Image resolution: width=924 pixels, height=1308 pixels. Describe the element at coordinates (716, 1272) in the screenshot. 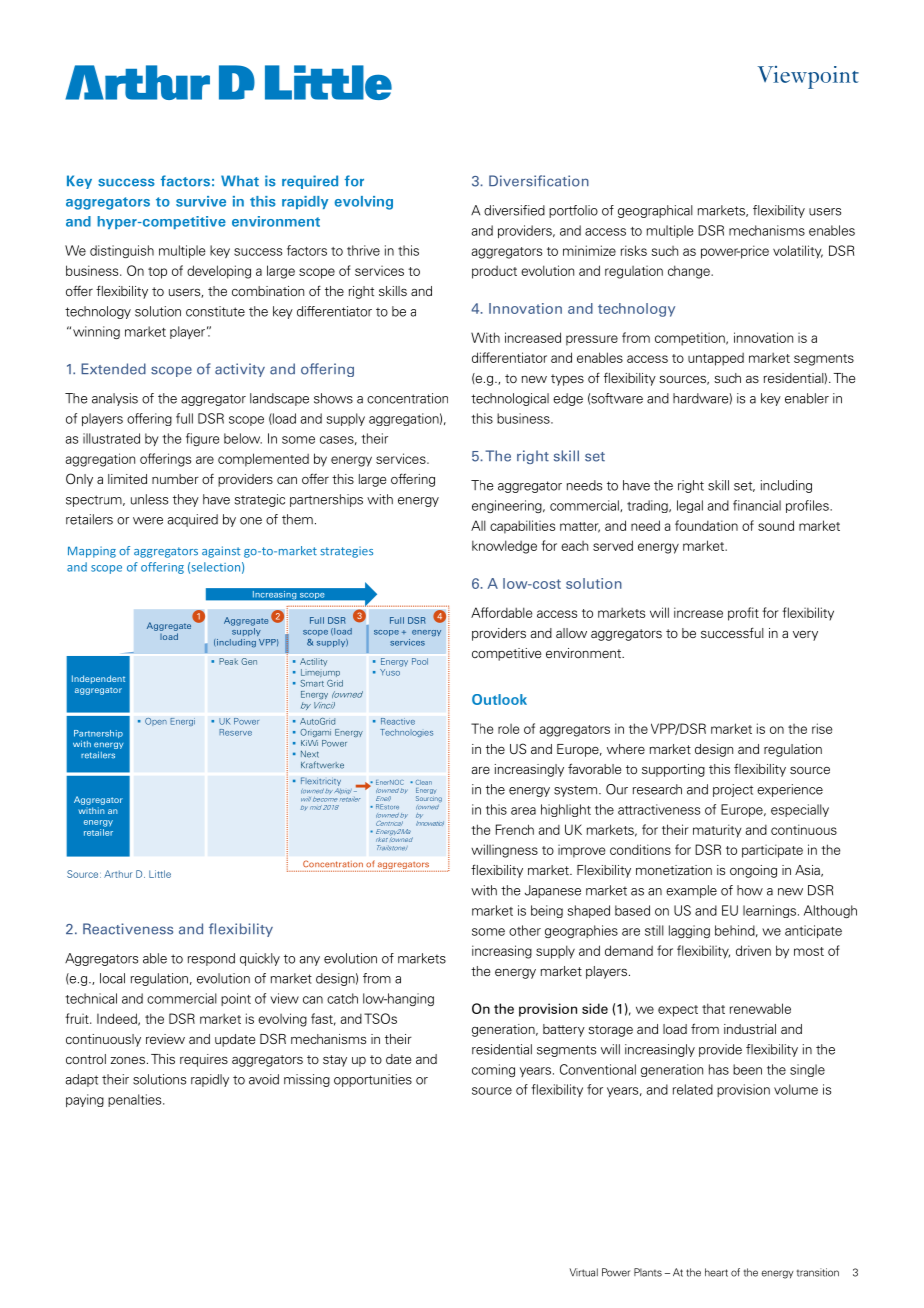

I see `heart` at that location.
